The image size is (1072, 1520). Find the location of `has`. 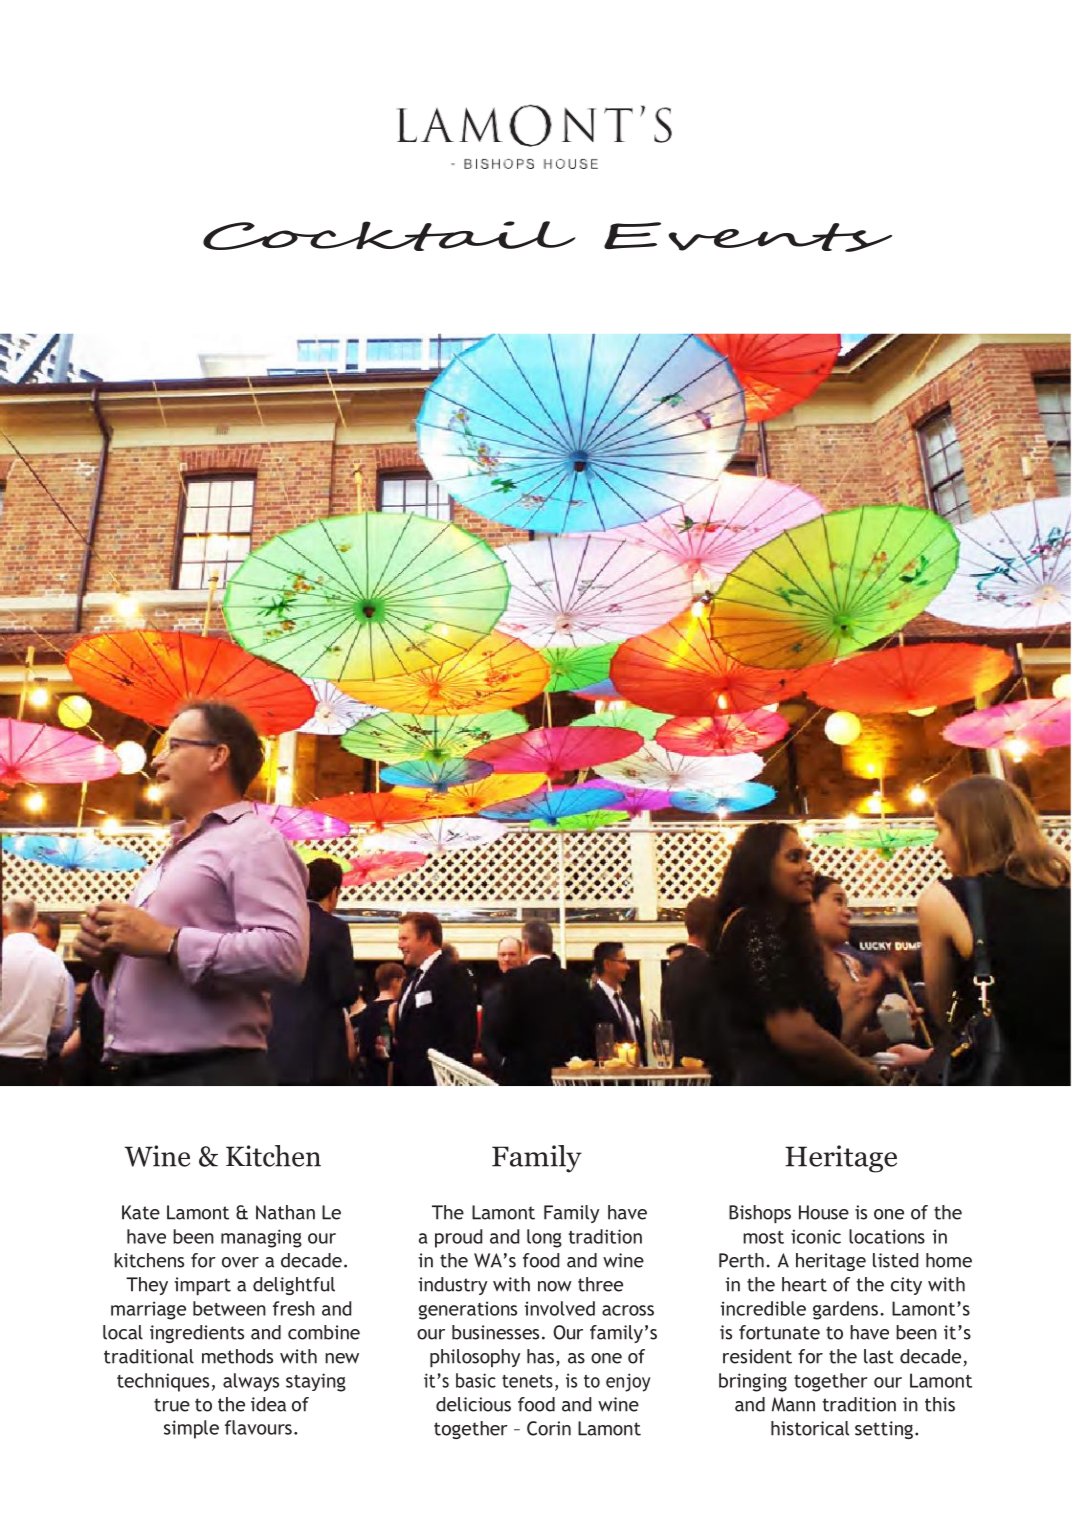

has is located at coordinates (540, 1356).
